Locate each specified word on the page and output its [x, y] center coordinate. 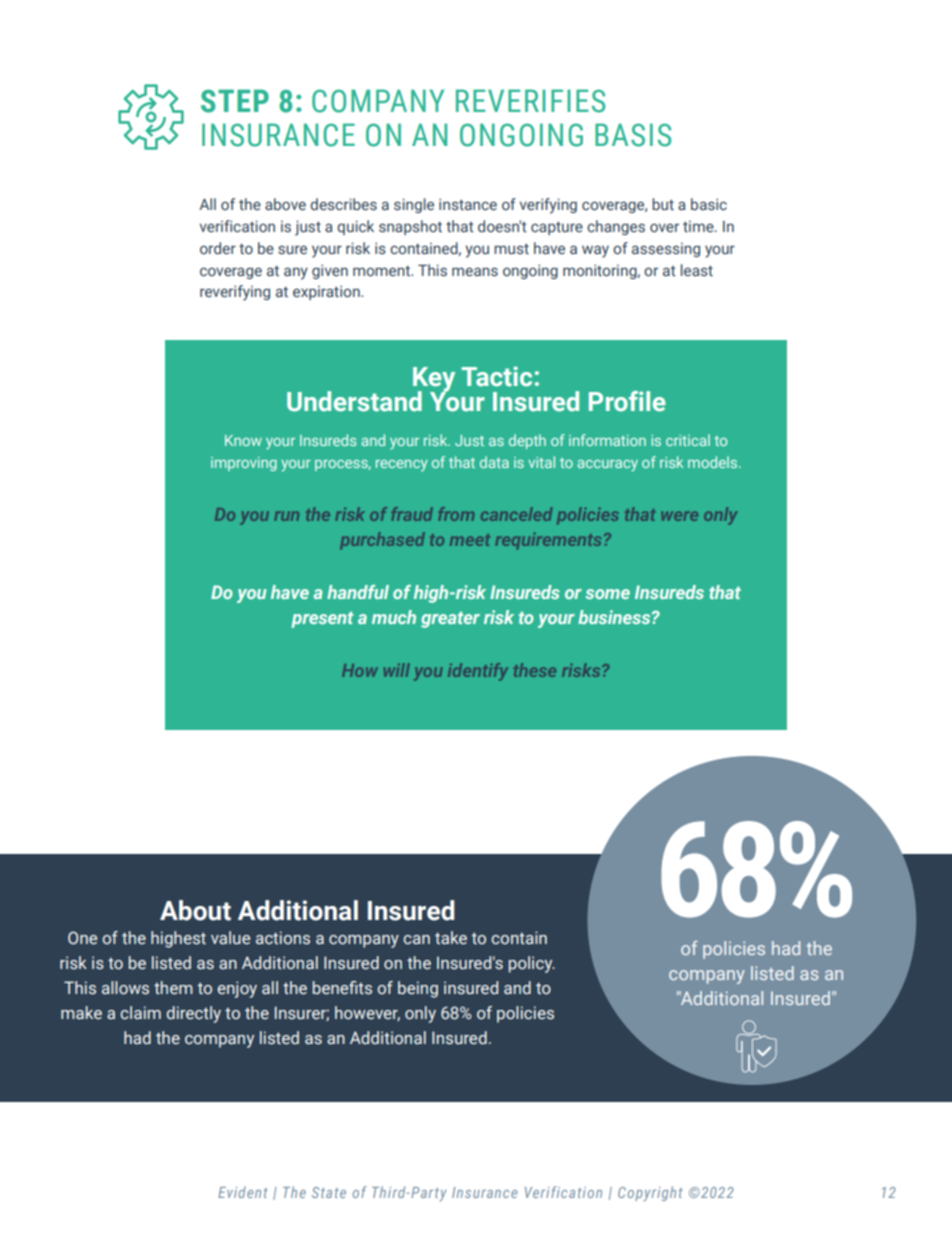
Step [235, 101]
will [397, 670]
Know [243, 440]
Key [434, 380]
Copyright [650, 1193]
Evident [242, 1192]
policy [532, 964]
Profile [627, 401]
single [414, 205]
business [615, 617]
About [195, 910]
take [451, 938]
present [322, 620]
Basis [633, 135]
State [329, 1192]
